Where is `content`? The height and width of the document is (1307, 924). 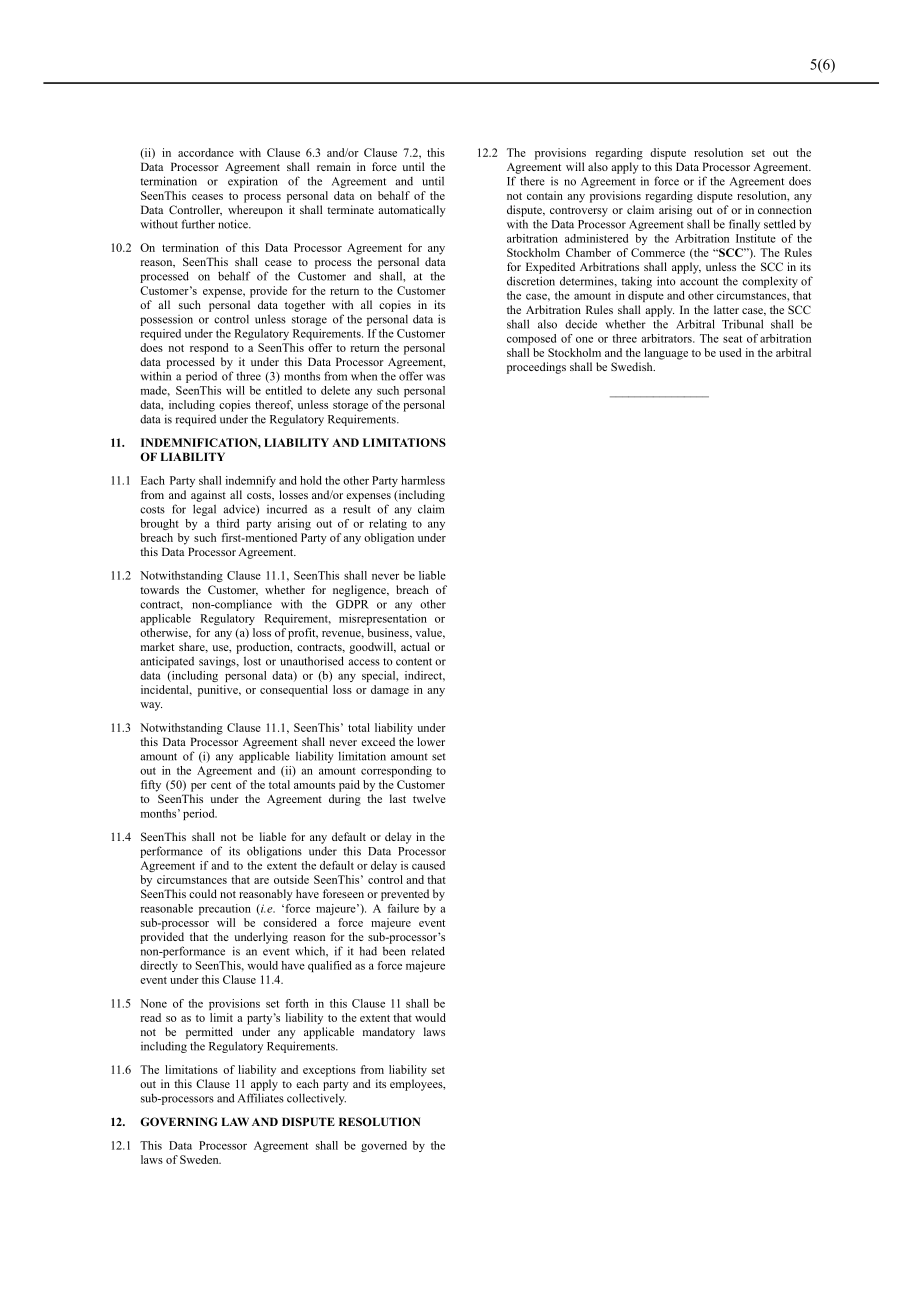 content is located at coordinates (414, 662).
